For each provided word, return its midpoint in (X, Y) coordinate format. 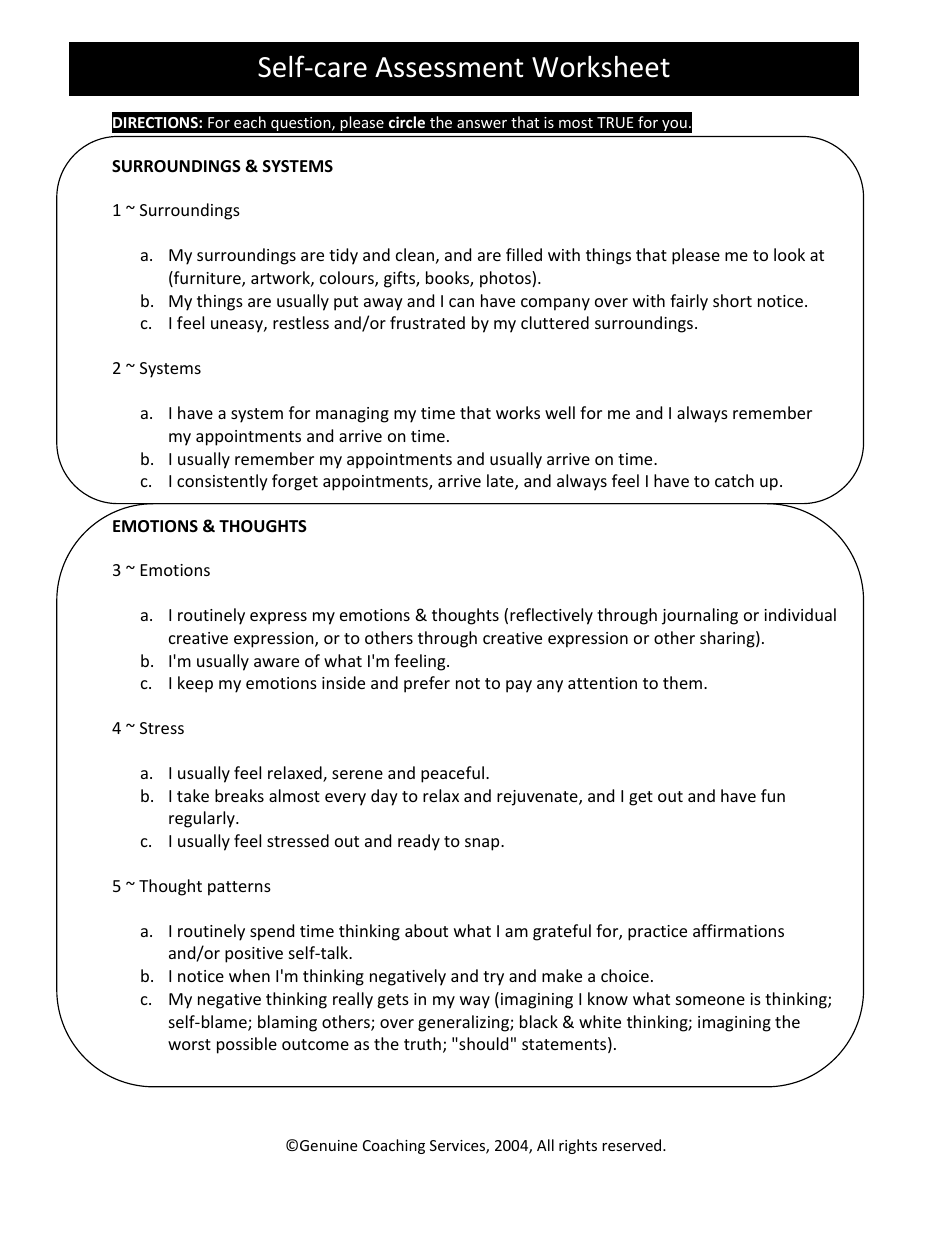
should (482, 1043)
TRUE (615, 122)
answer (482, 124)
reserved (633, 1145)
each (250, 122)
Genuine (328, 1145)
